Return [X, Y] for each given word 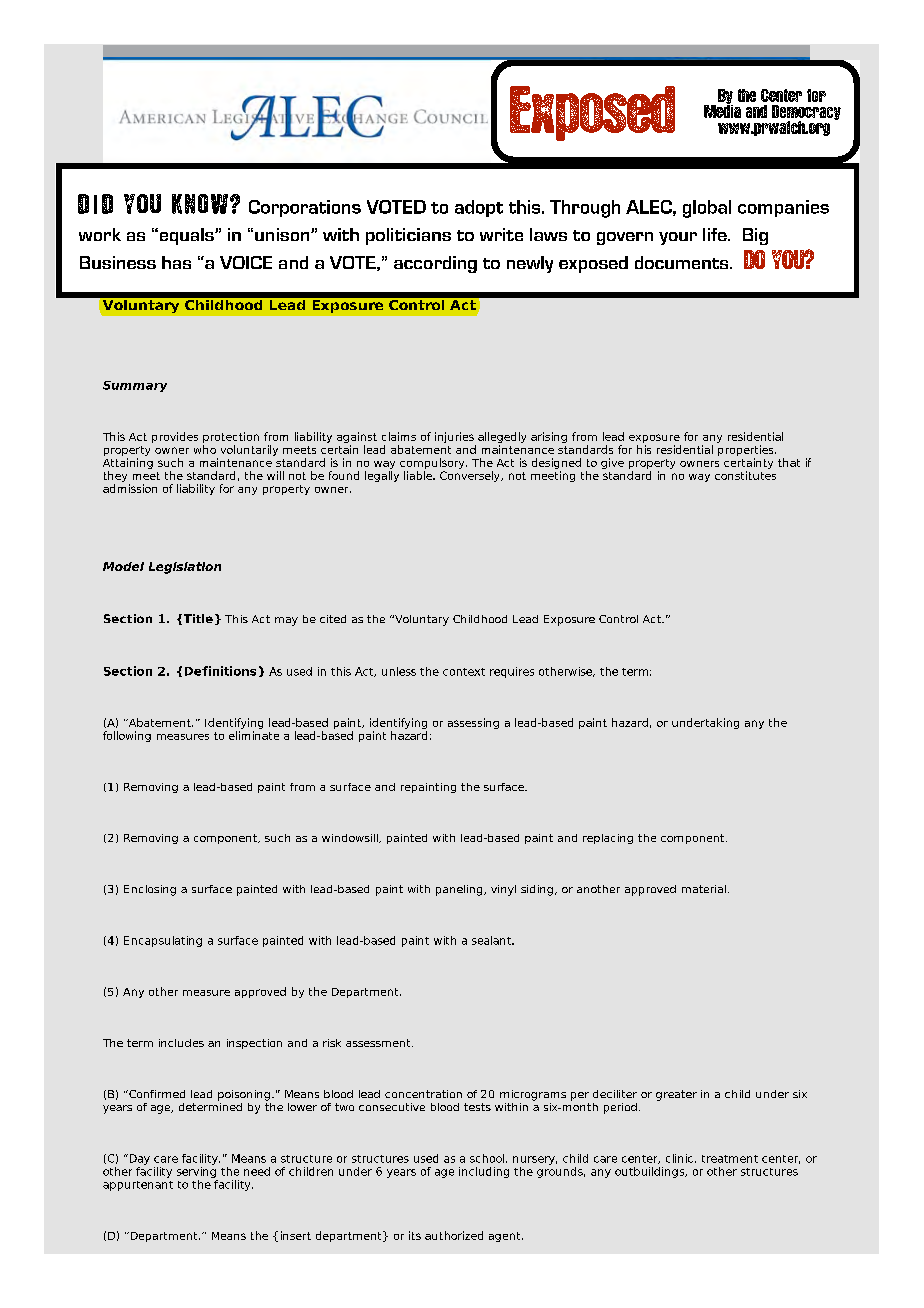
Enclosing [150, 890]
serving [196, 1171]
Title [197, 619]
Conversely [471, 476]
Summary [135, 386]
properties [747, 452]
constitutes [745, 475]
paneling [459, 890]
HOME [676, 208]
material [704, 889]
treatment [730, 1159]
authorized [454, 1235]
